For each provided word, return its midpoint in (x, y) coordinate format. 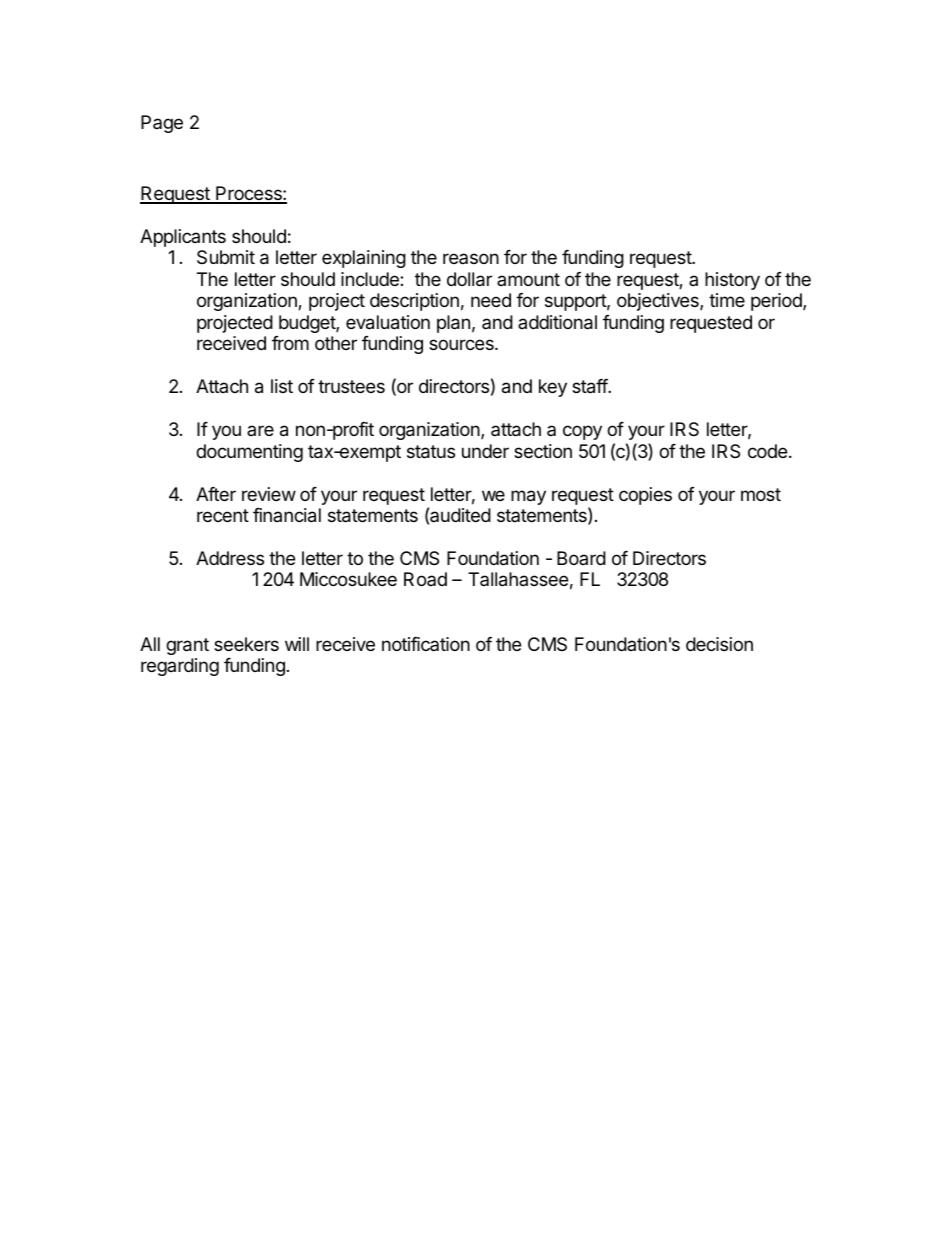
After (216, 494)
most (761, 494)
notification (426, 644)
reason (471, 258)
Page (162, 124)
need (491, 300)
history (732, 281)
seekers (246, 644)
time (727, 300)
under (485, 451)
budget (308, 324)
